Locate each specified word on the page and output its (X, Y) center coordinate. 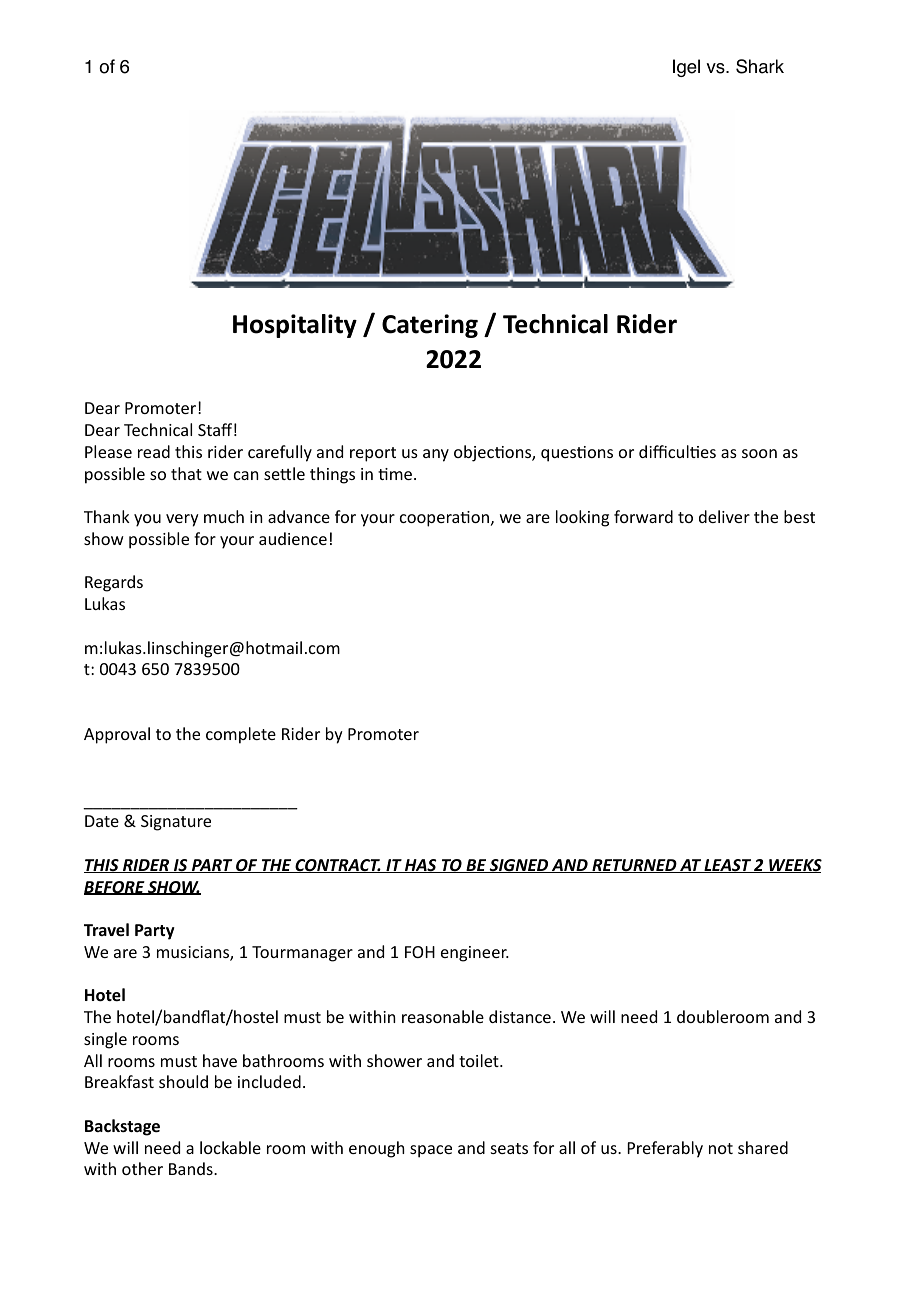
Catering (430, 326)
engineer (475, 954)
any (436, 455)
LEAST (727, 866)
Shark (760, 66)
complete (241, 735)
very (182, 520)
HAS (421, 866)
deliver (724, 516)
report (373, 454)
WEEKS (794, 866)
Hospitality (295, 326)
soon (759, 453)
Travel (106, 930)
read (154, 451)
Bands (192, 1168)
